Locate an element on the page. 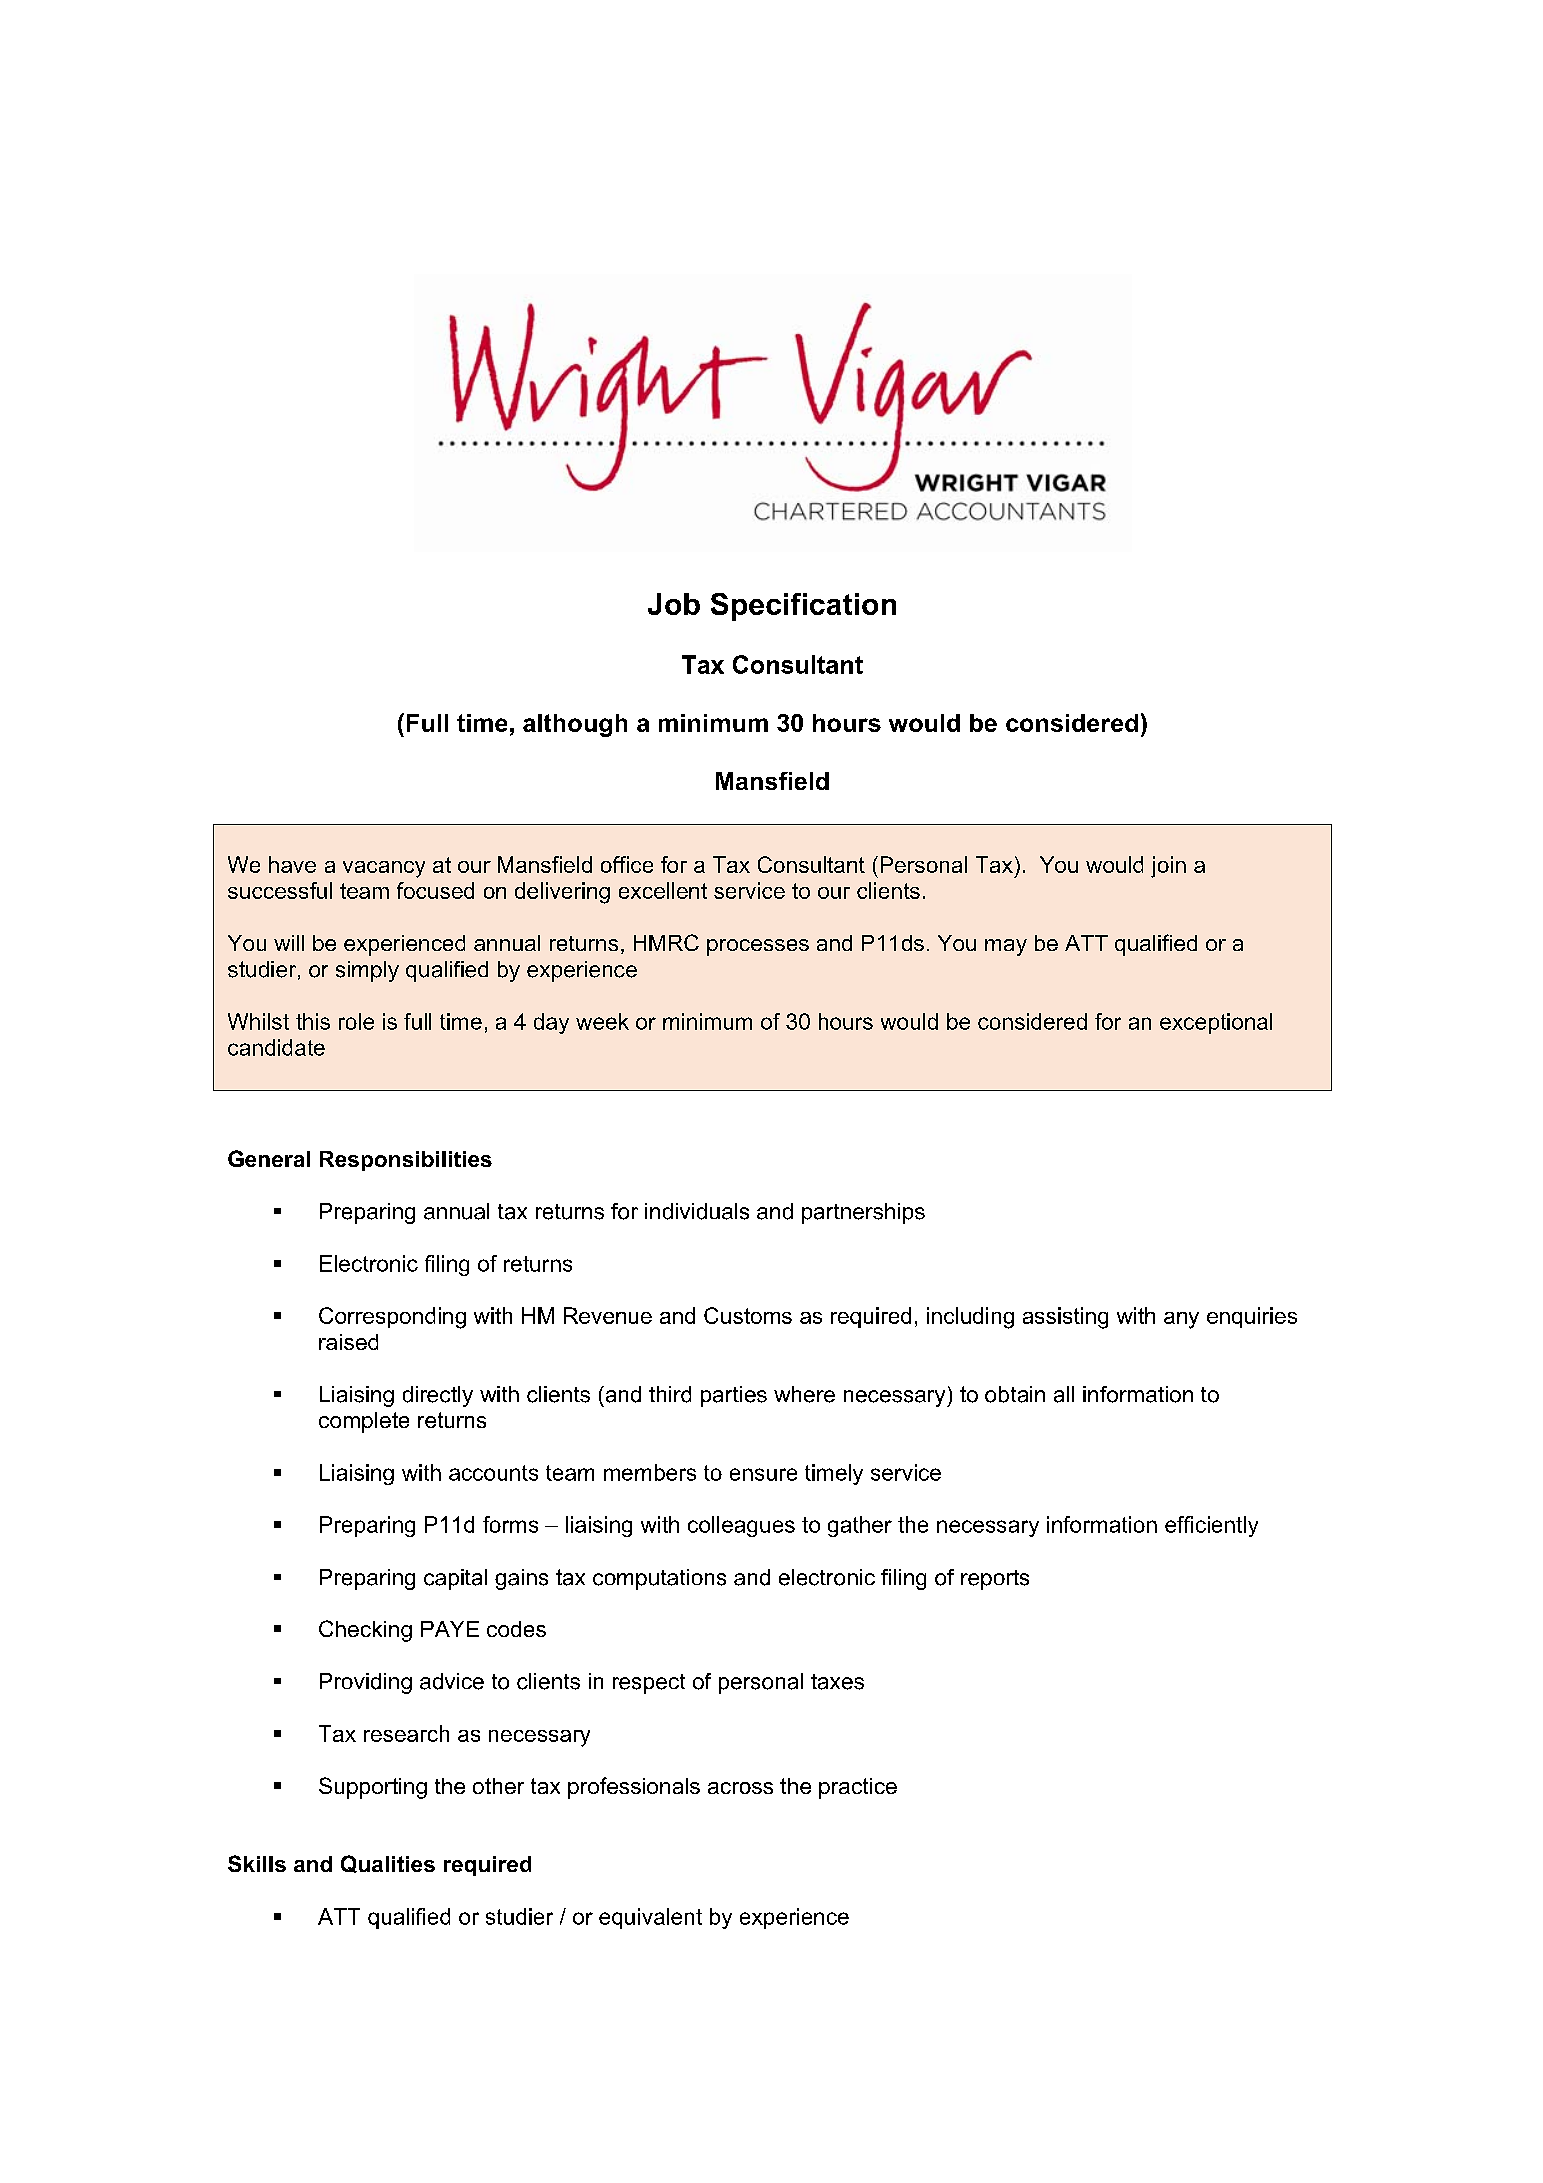  simply is located at coordinates (367, 971).
